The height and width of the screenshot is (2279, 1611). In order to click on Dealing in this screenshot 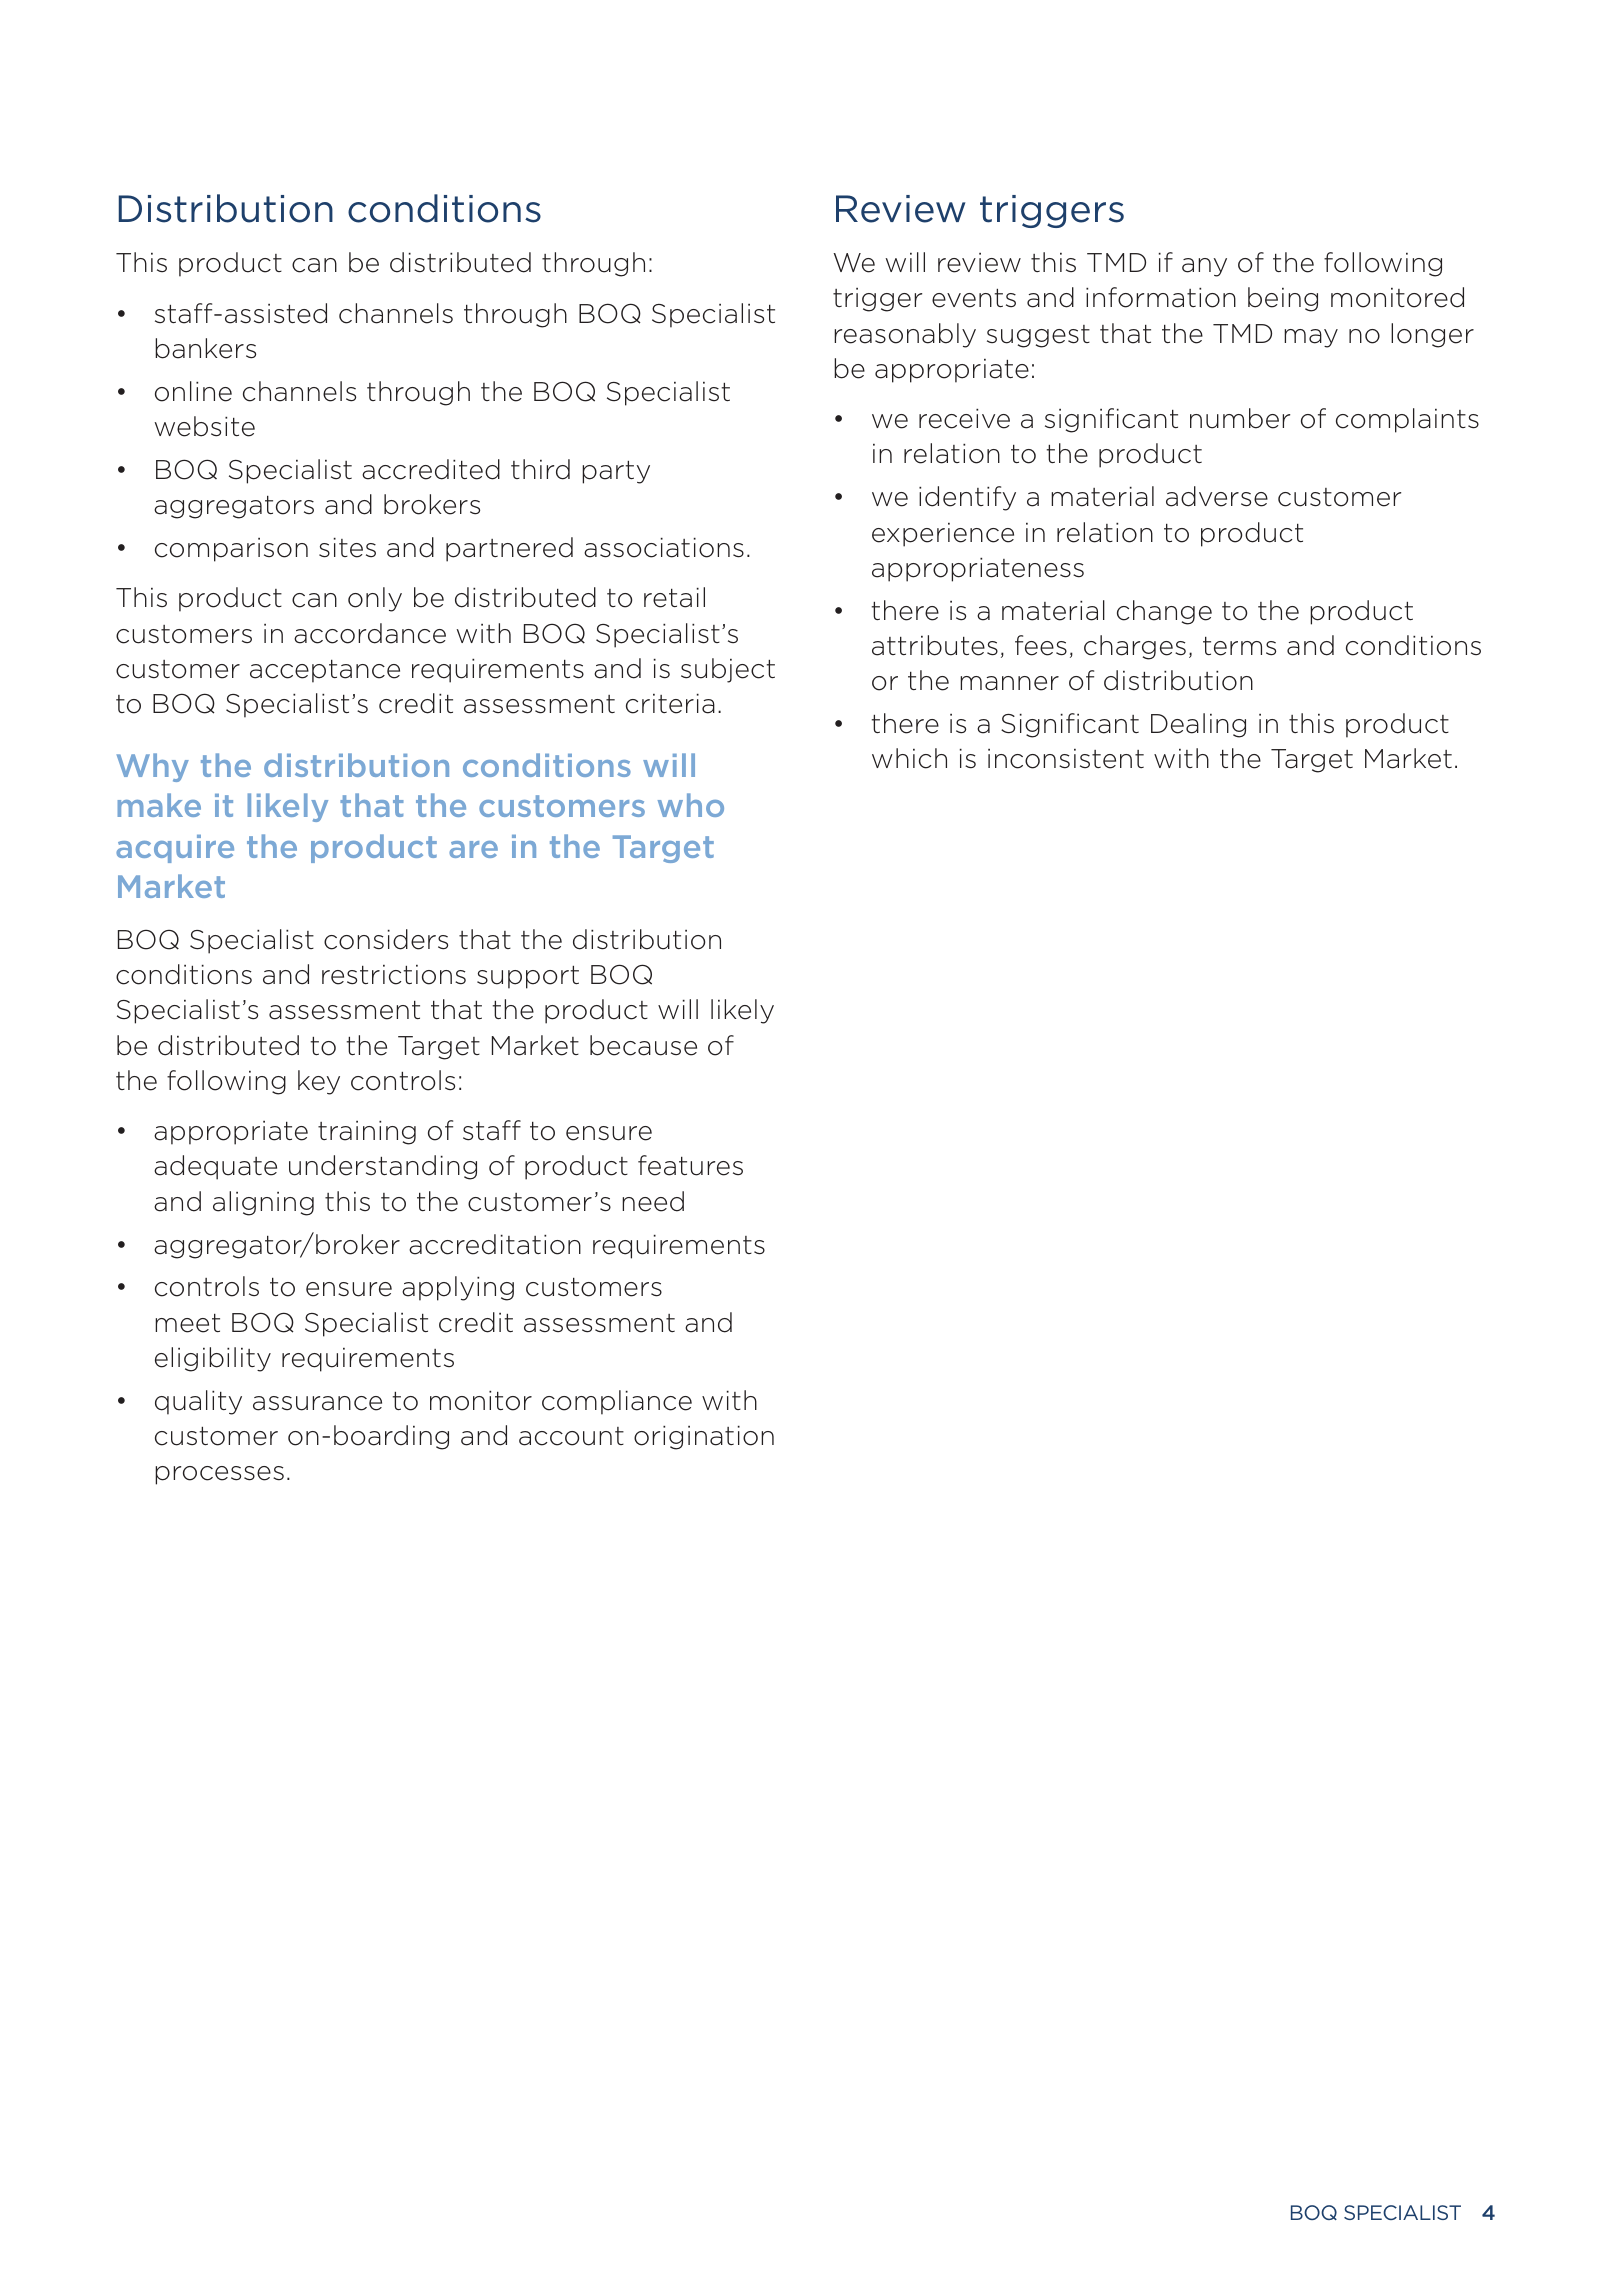, I will do `click(1198, 725)`.
